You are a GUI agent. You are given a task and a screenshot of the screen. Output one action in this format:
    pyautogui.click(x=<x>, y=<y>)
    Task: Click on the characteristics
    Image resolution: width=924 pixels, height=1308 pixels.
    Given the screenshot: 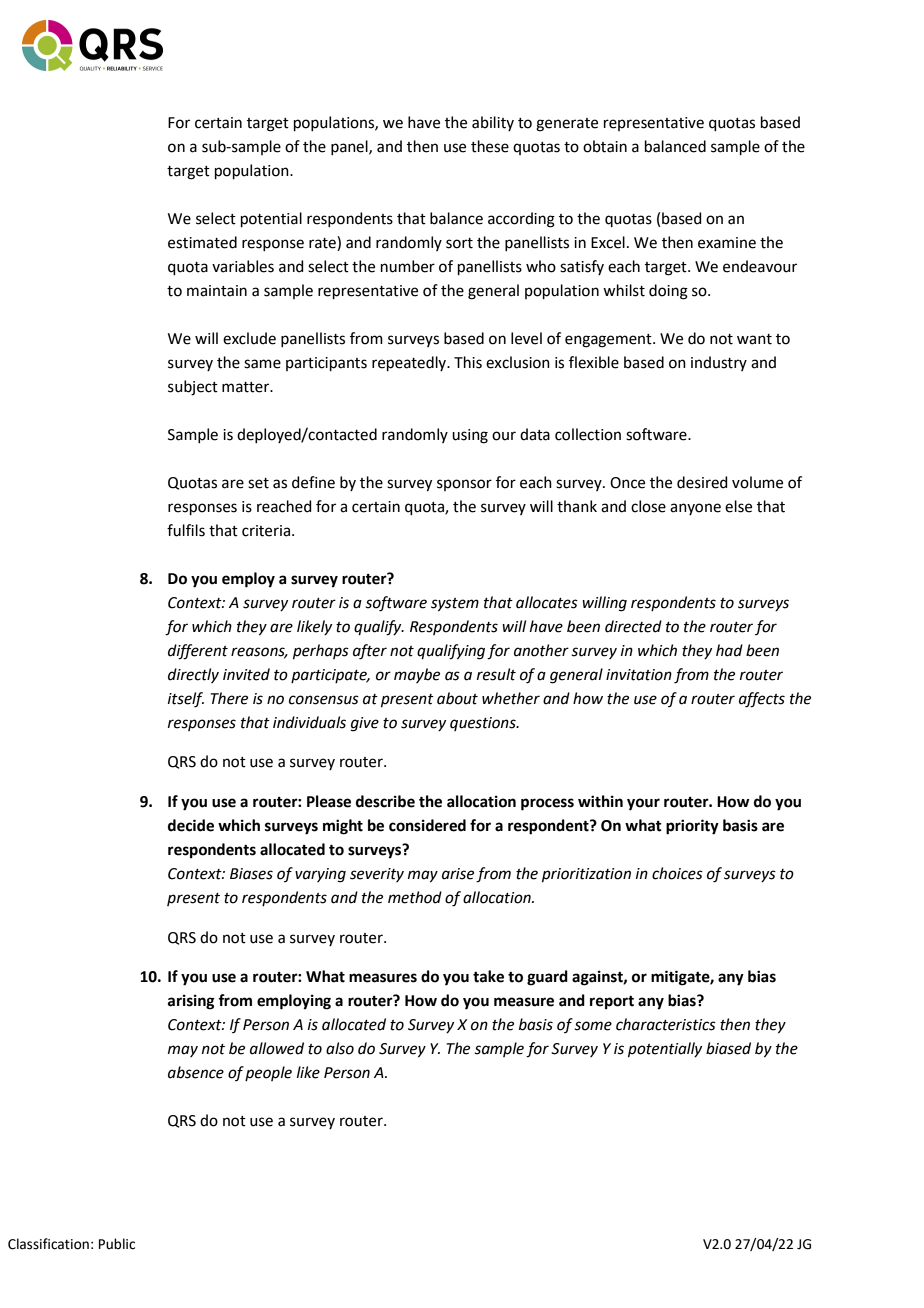 What is the action you would take?
    pyautogui.click(x=666, y=1024)
